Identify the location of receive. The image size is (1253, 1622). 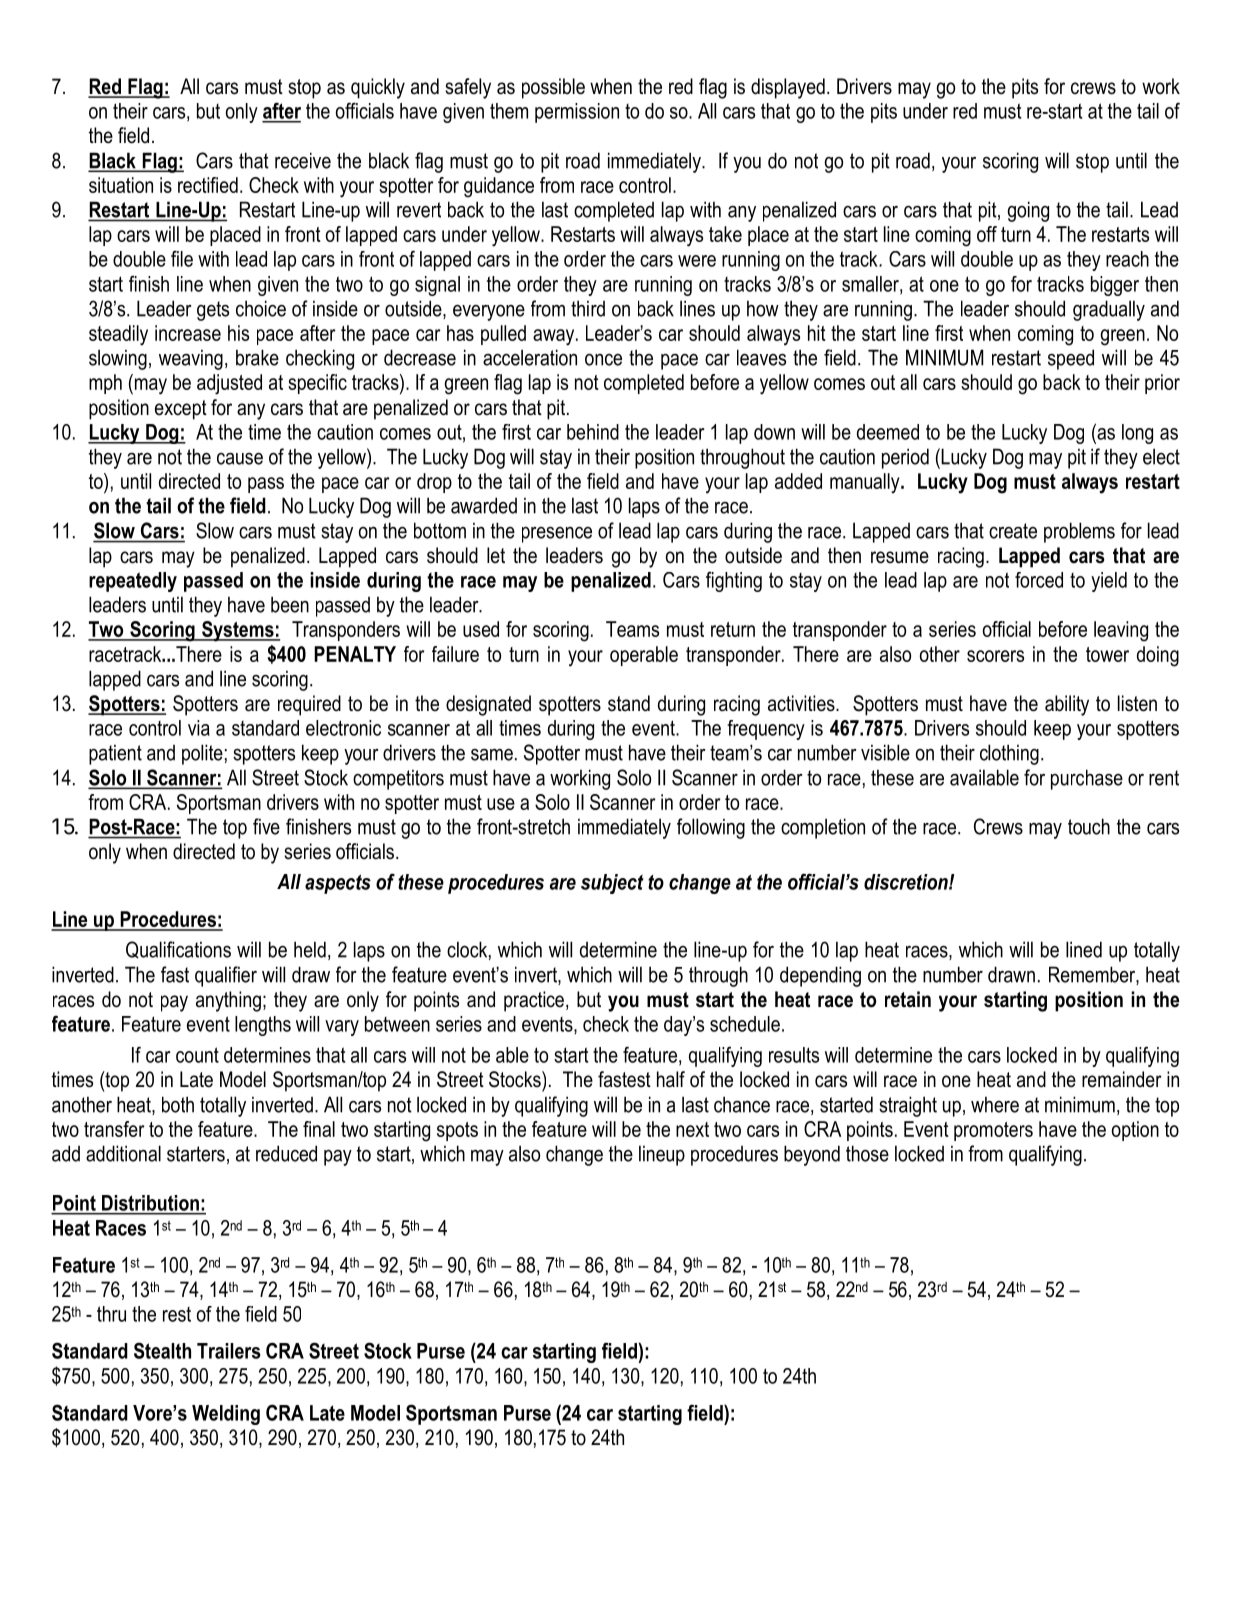
(303, 160).
